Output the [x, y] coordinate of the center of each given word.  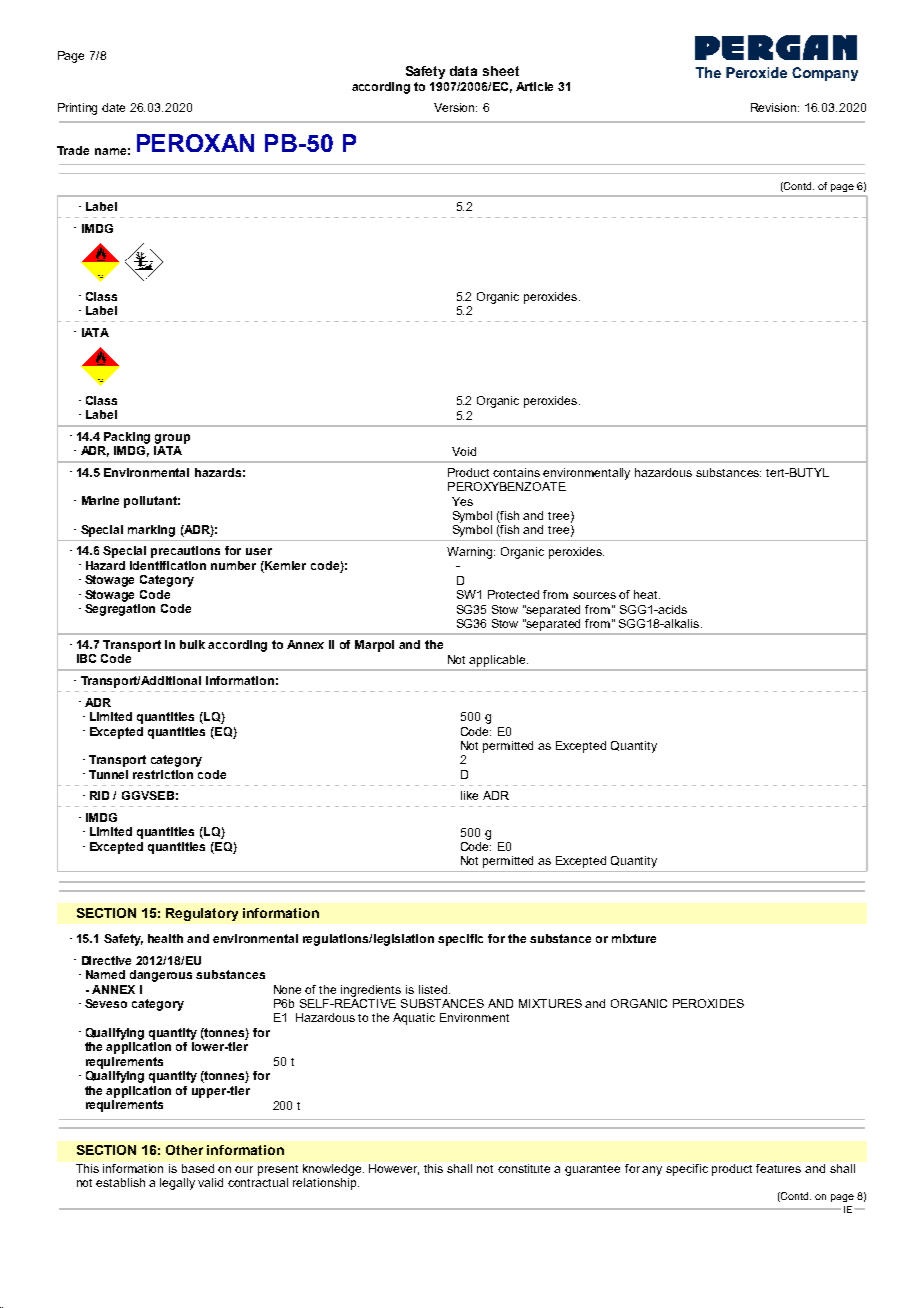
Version [455, 107]
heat [647, 594]
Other [184, 1150]
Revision [775, 107]
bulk [192, 644]
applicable [498, 661]
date [113, 107]
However [394, 1169]
